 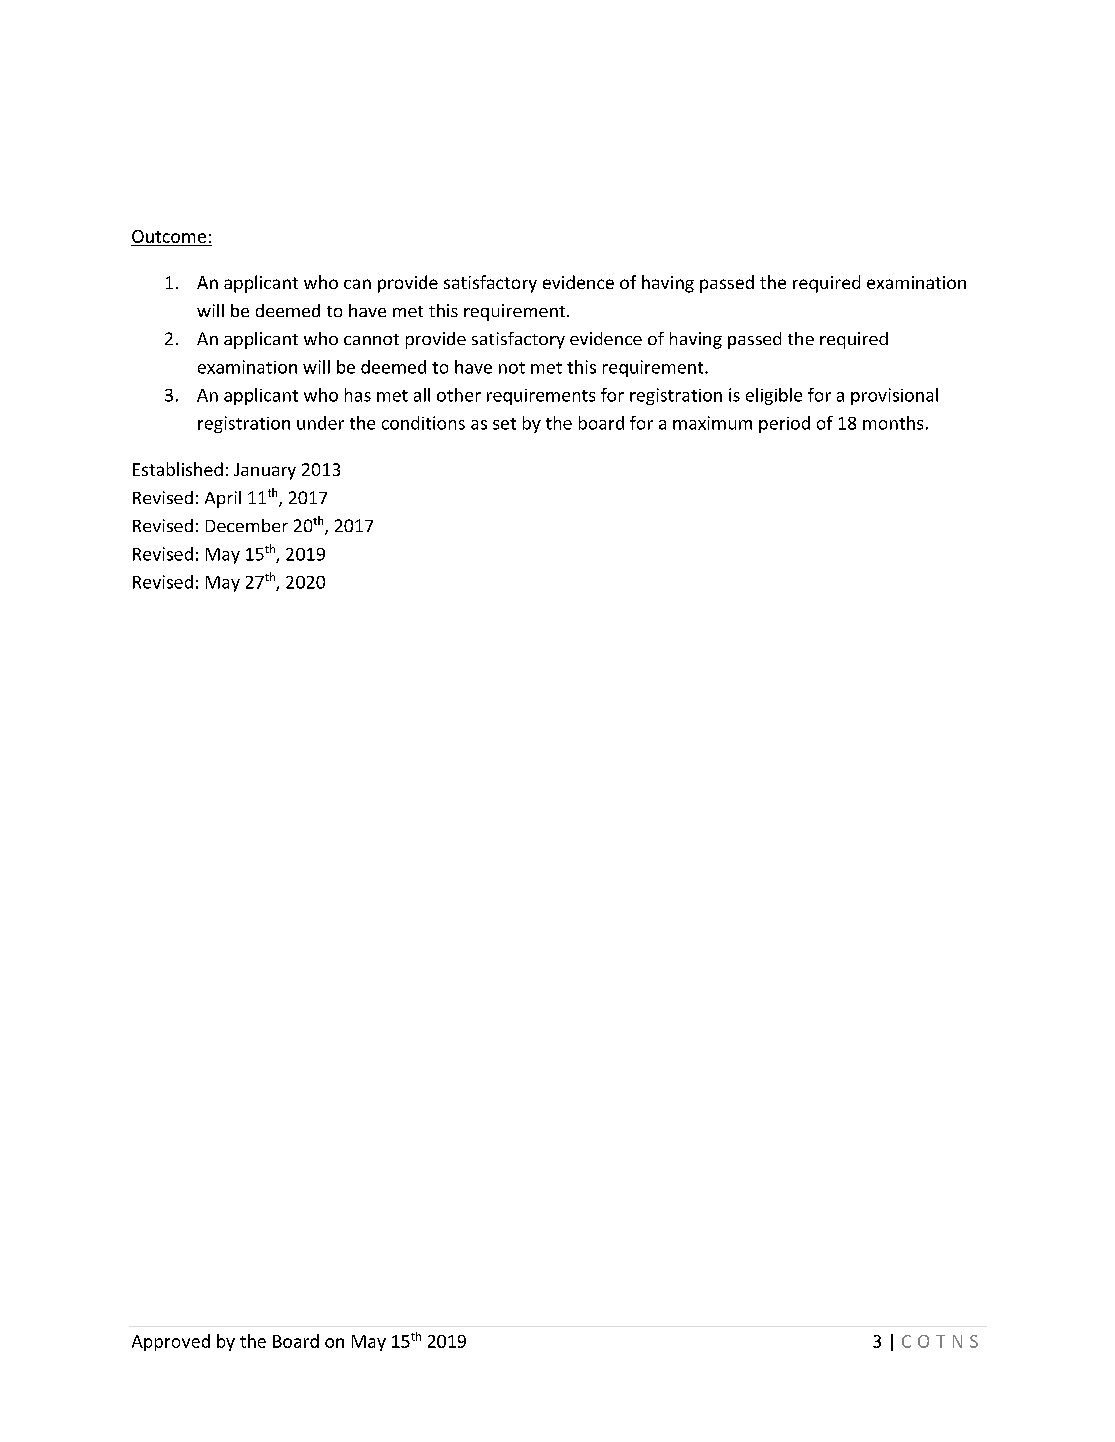 I want to click on Approved, so click(x=171, y=1342).
